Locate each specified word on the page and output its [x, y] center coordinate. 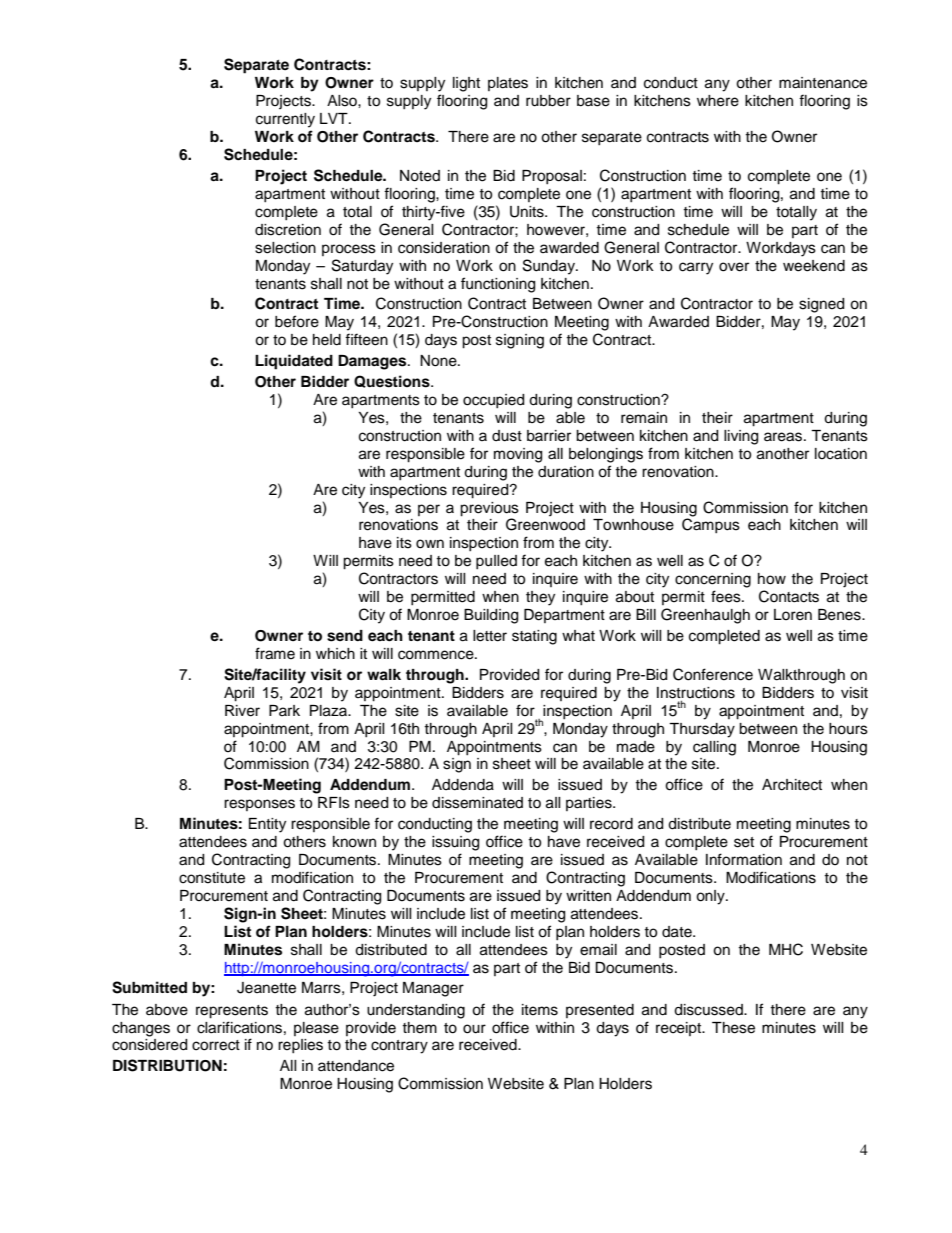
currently [285, 120]
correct [216, 1045]
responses [259, 805]
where [718, 101]
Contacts [789, 596]
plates [508, 84]
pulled [496, 562]
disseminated [477, 803]
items [540, 1010]
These [733, 1028]
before [297, 321]
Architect [792, 785]
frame [275, 653]
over [734, 267]
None [439, 361]
